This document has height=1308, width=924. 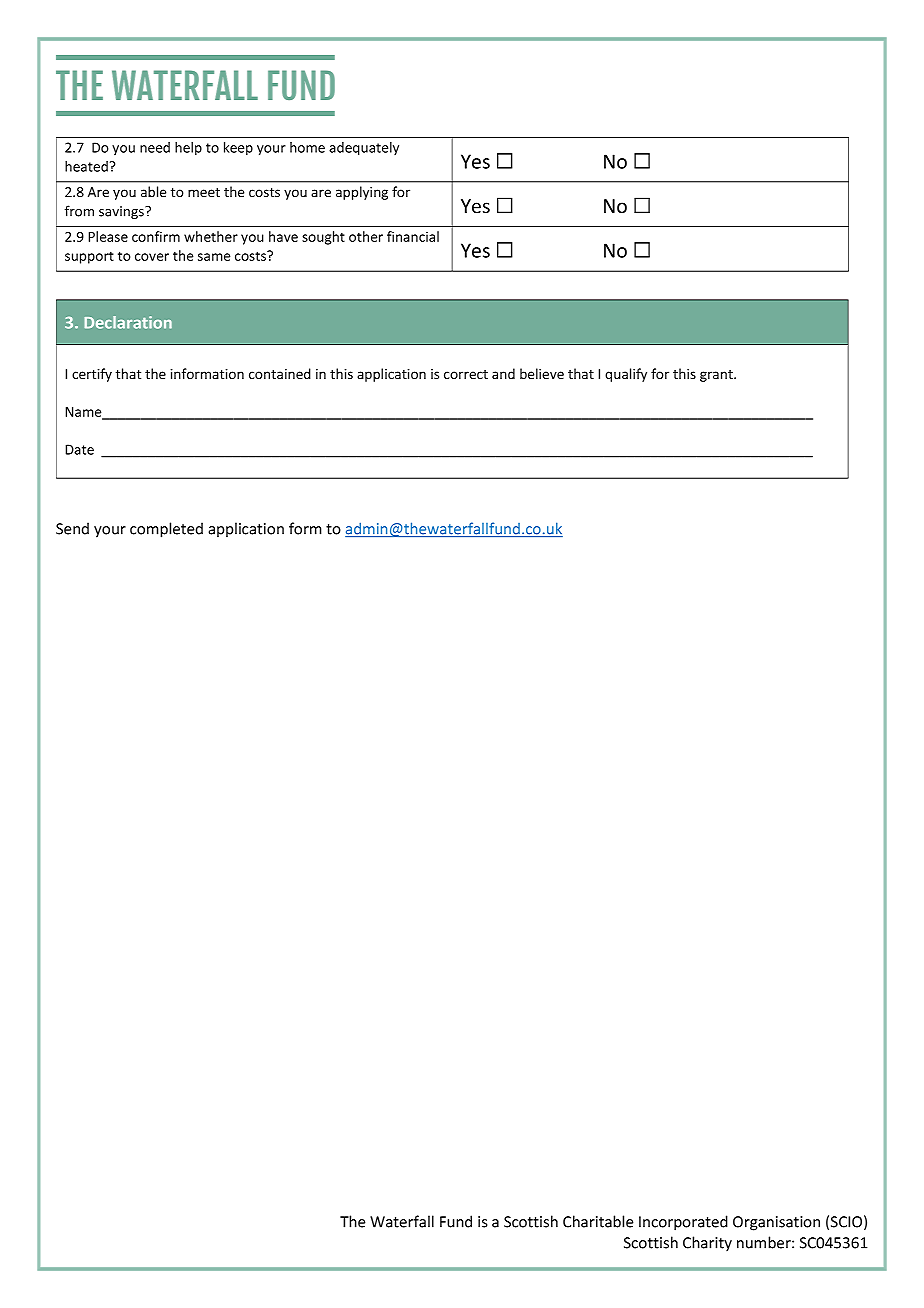 I want to click on Date, so click(x=79, y=449).
